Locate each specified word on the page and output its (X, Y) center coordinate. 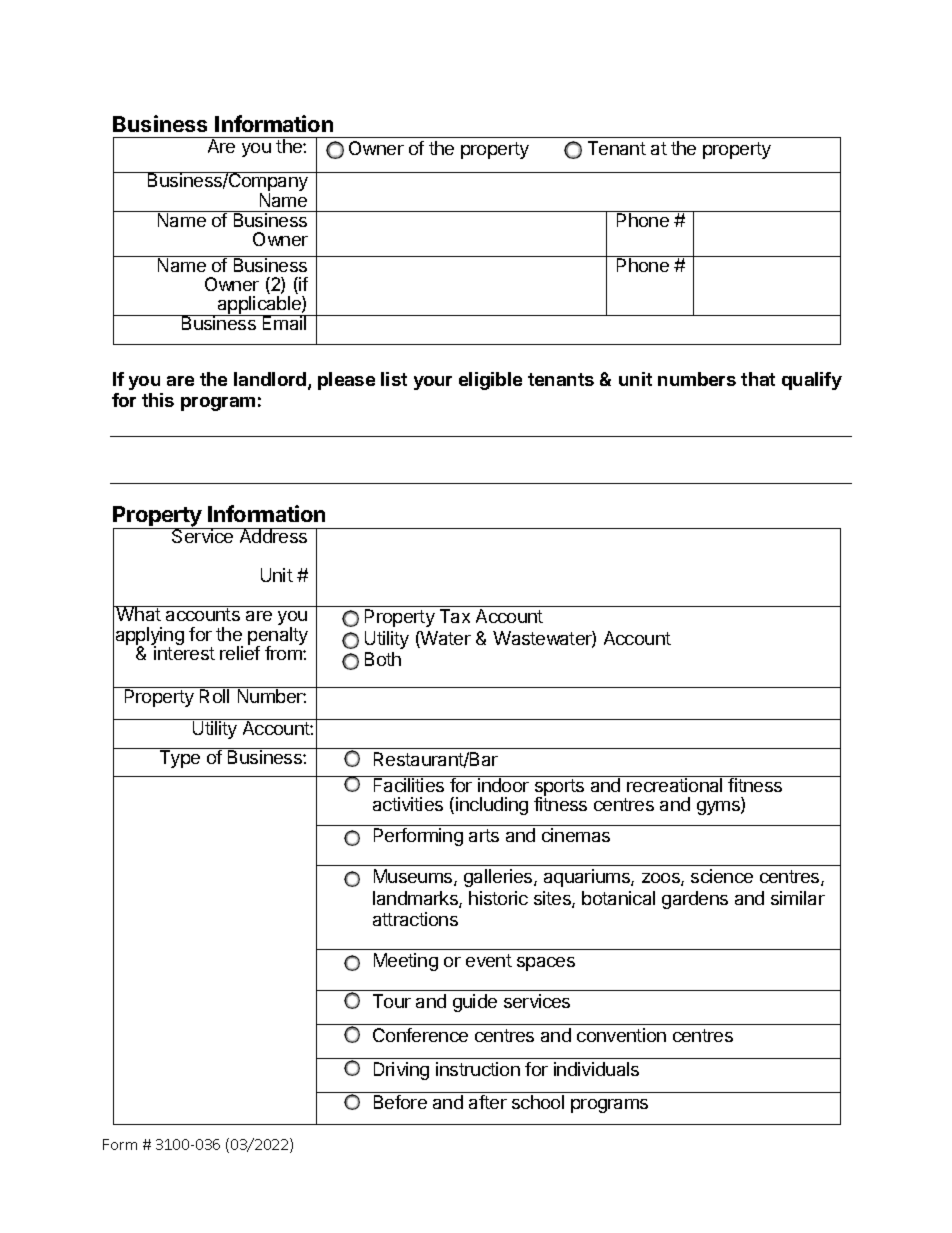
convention (621, 1035)
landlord (270, 379)
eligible (490, 381)
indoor (503, 784)
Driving (401, 1071)
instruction (478, 1069)
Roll (215, 695)
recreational (675, 784)
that (758, 379)
